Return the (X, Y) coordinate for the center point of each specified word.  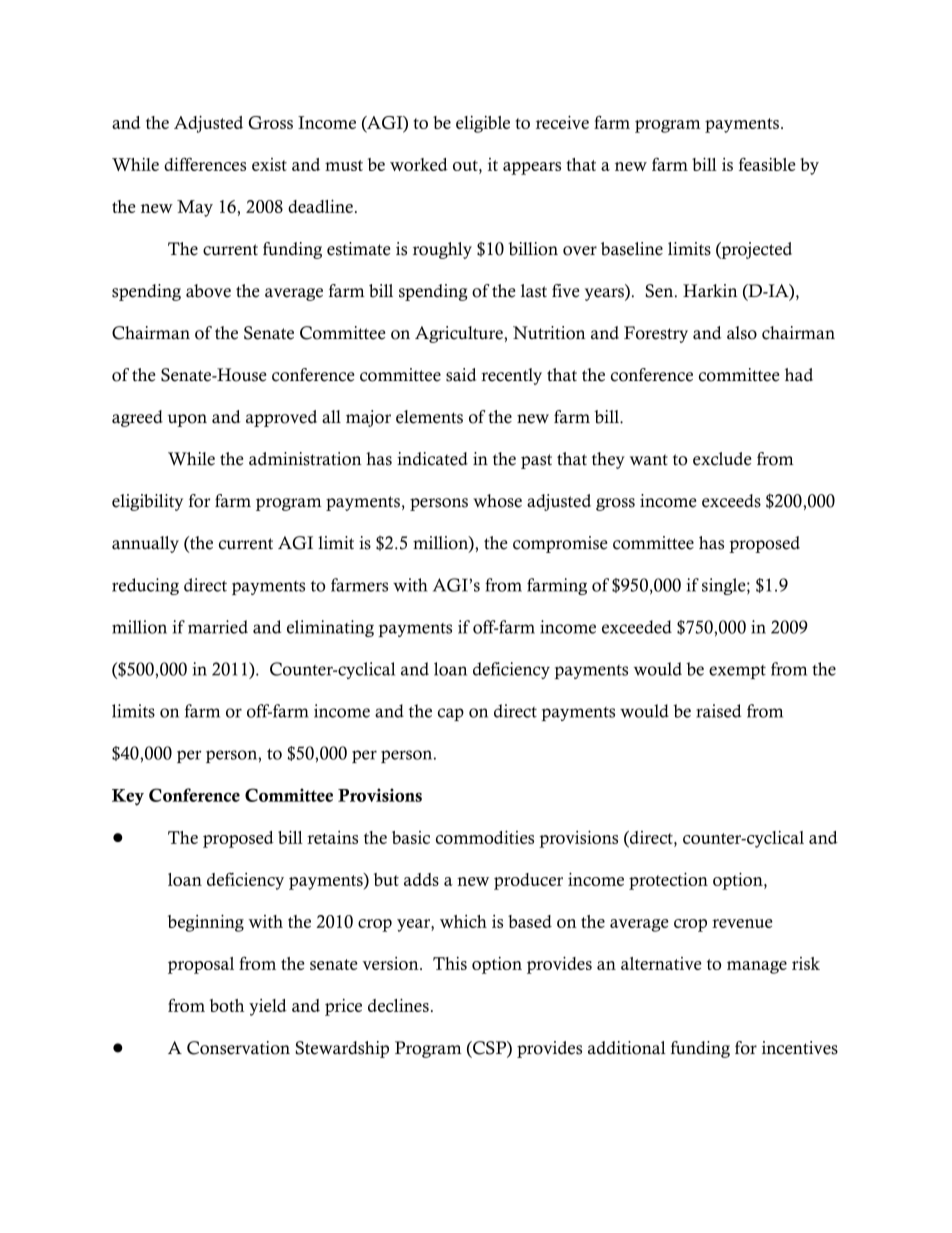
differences (205, 164)
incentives (800, 1048)
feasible (767, 164)
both (226, 1005)
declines (398, 1005)
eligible (483, 124)
